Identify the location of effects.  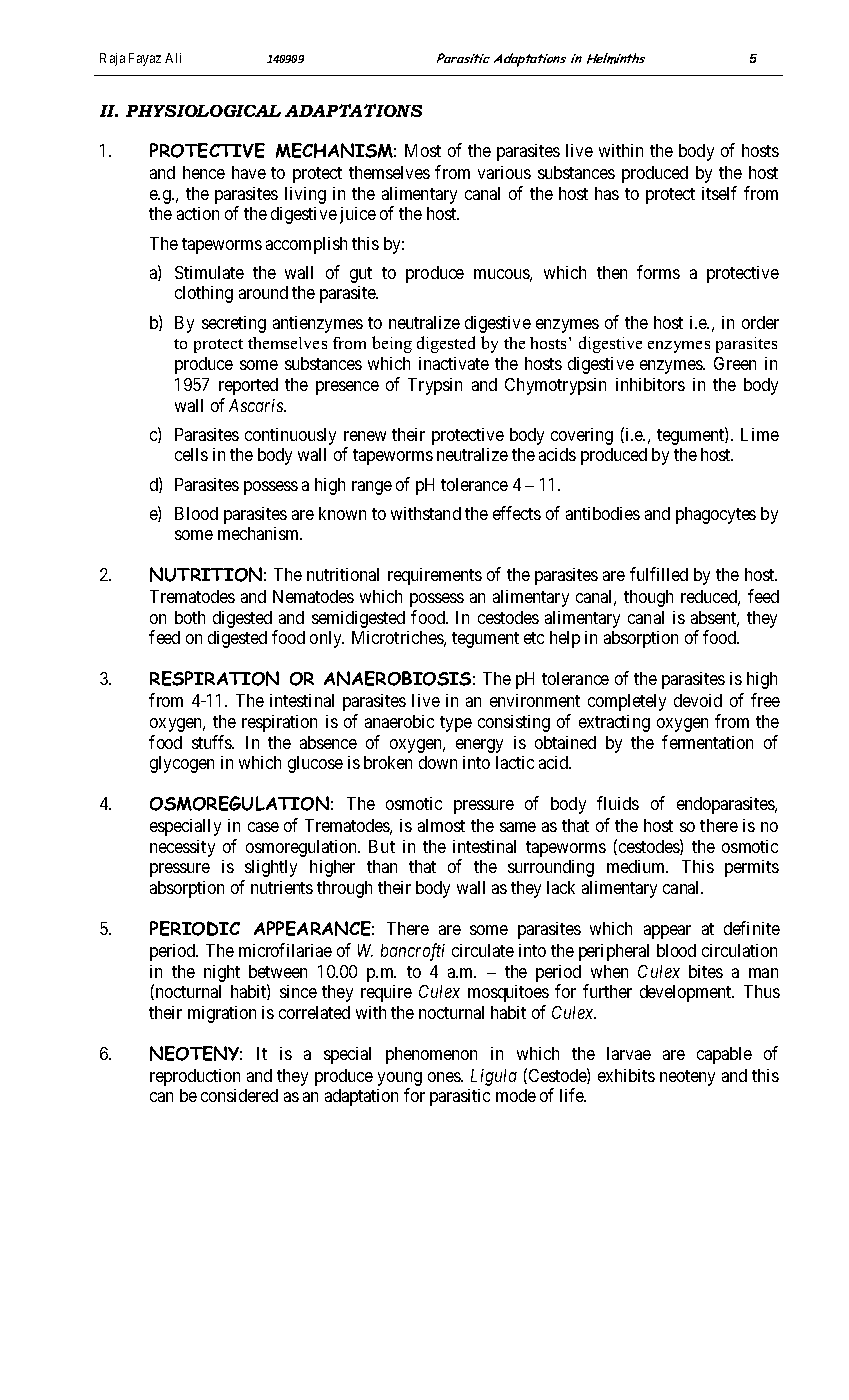
(517, 513).
